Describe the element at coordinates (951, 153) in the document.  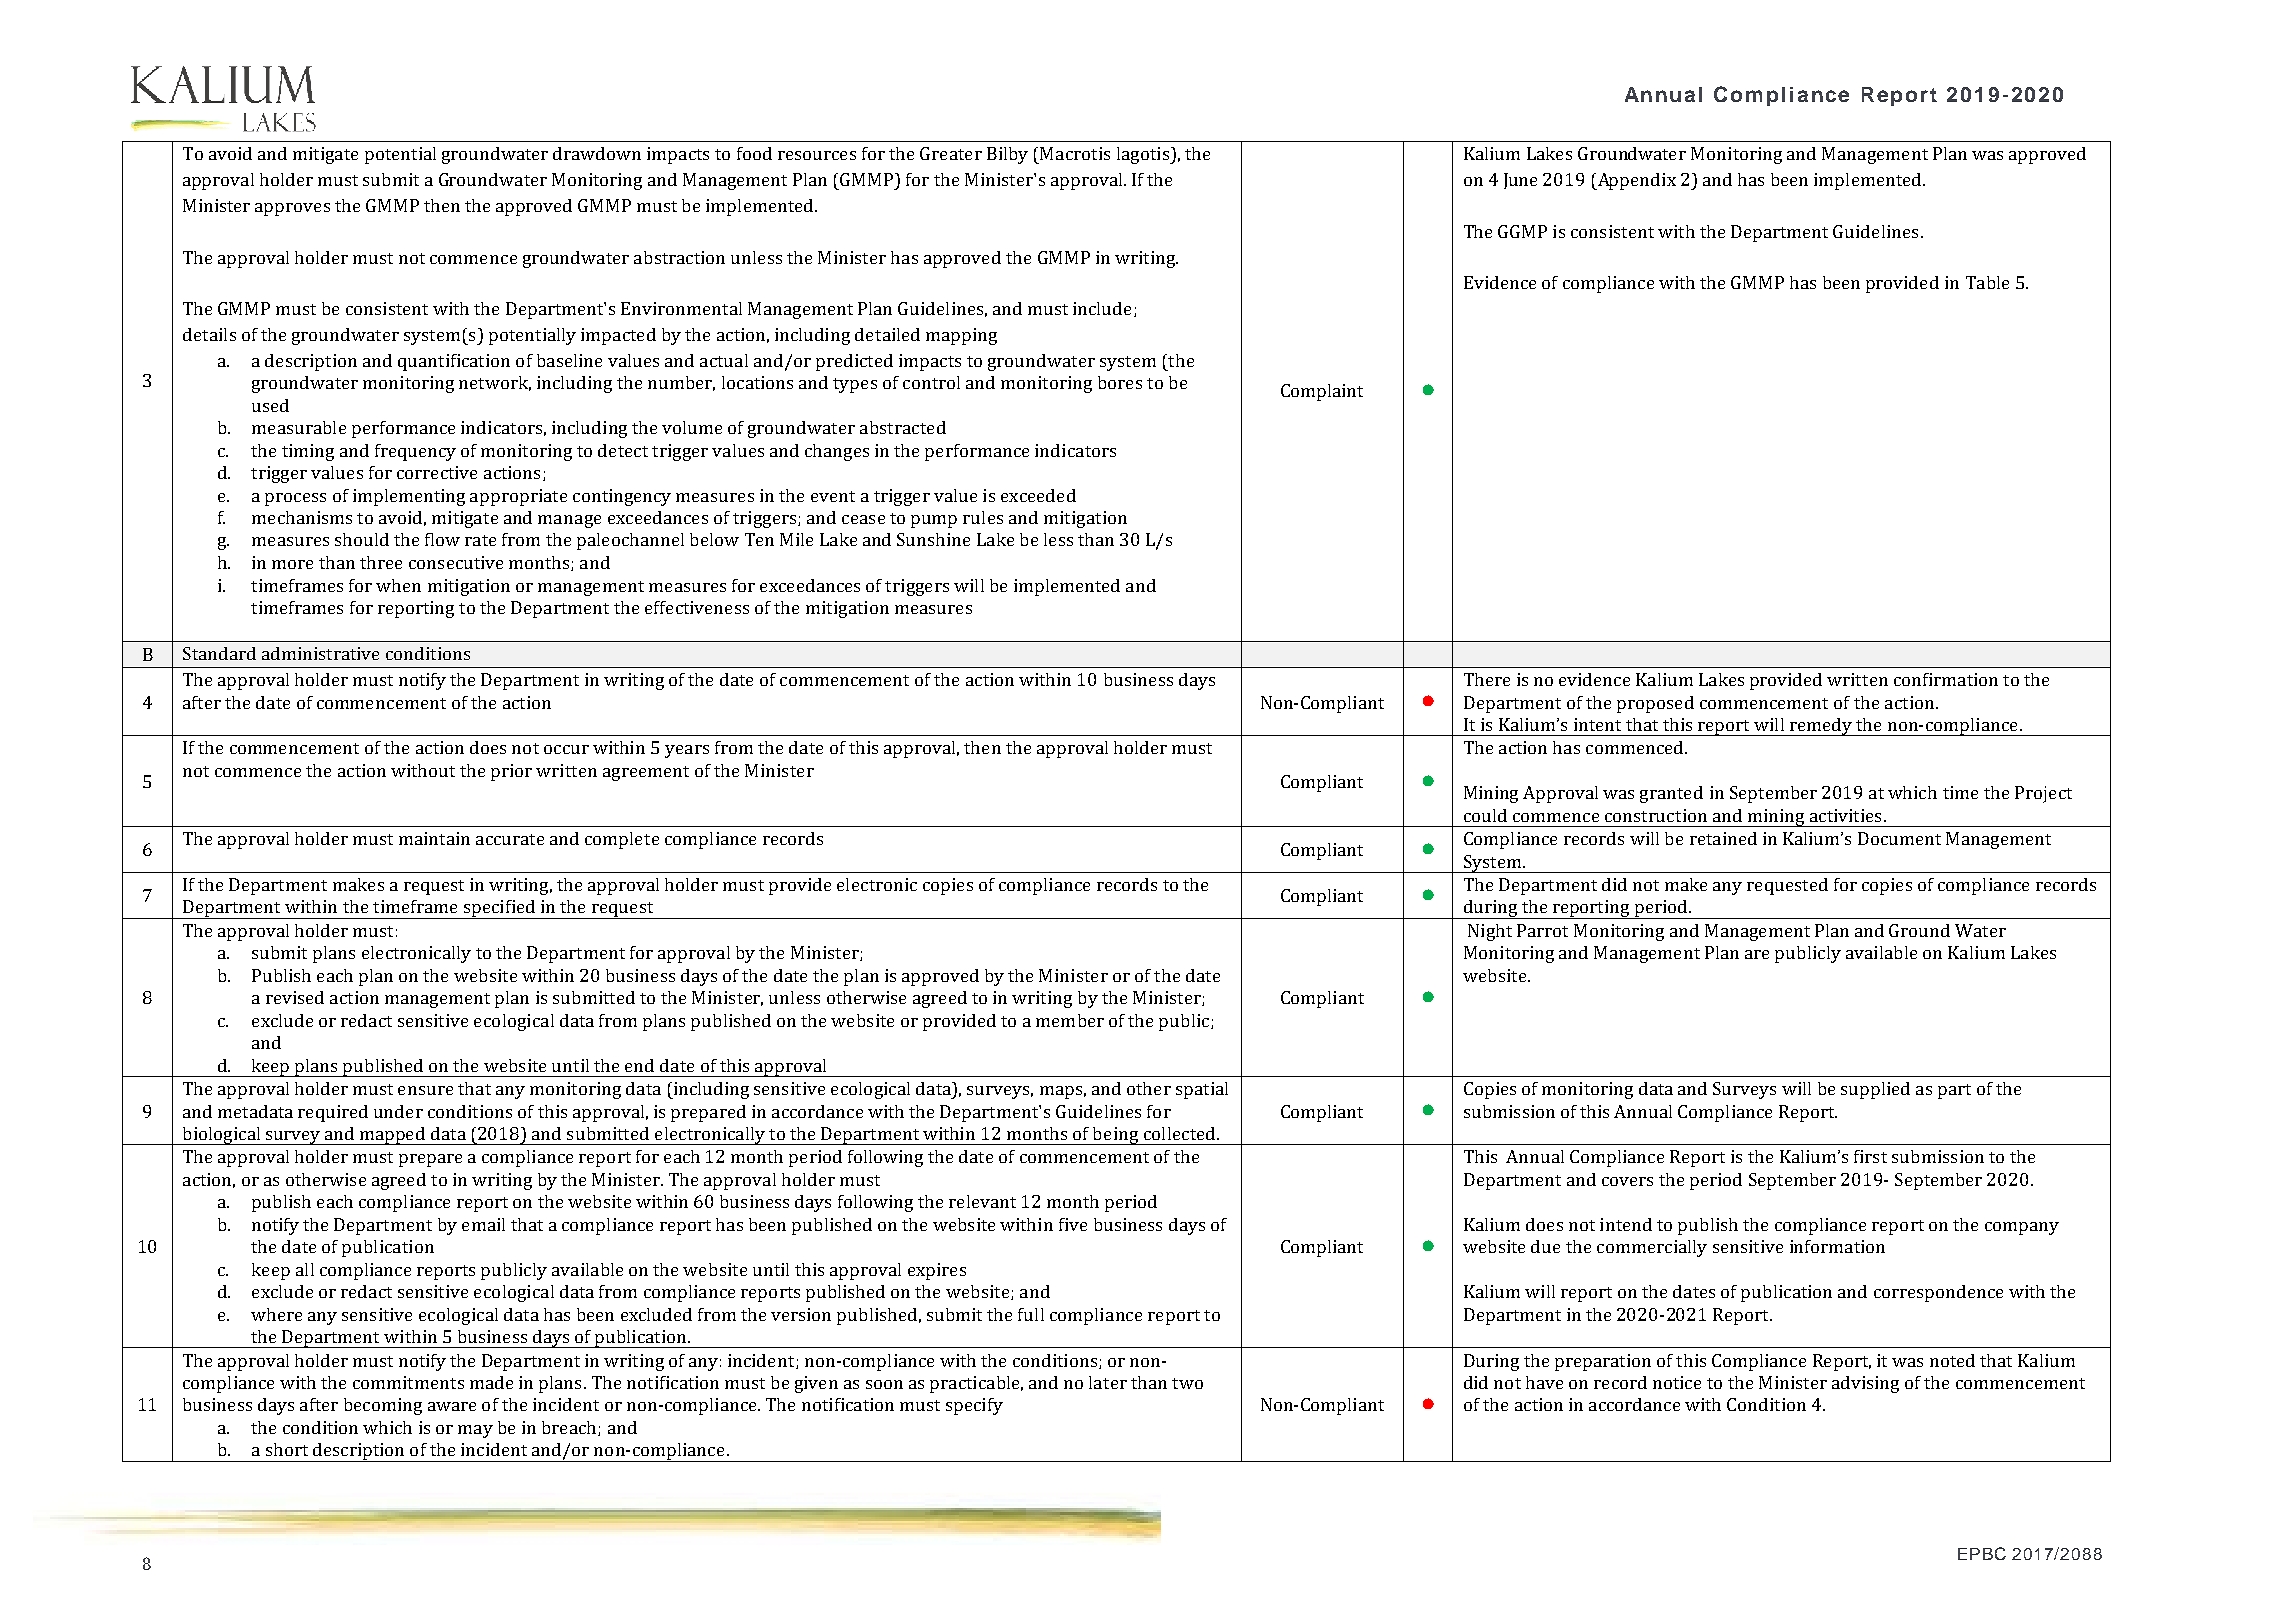
I see `Greater` at that location.
